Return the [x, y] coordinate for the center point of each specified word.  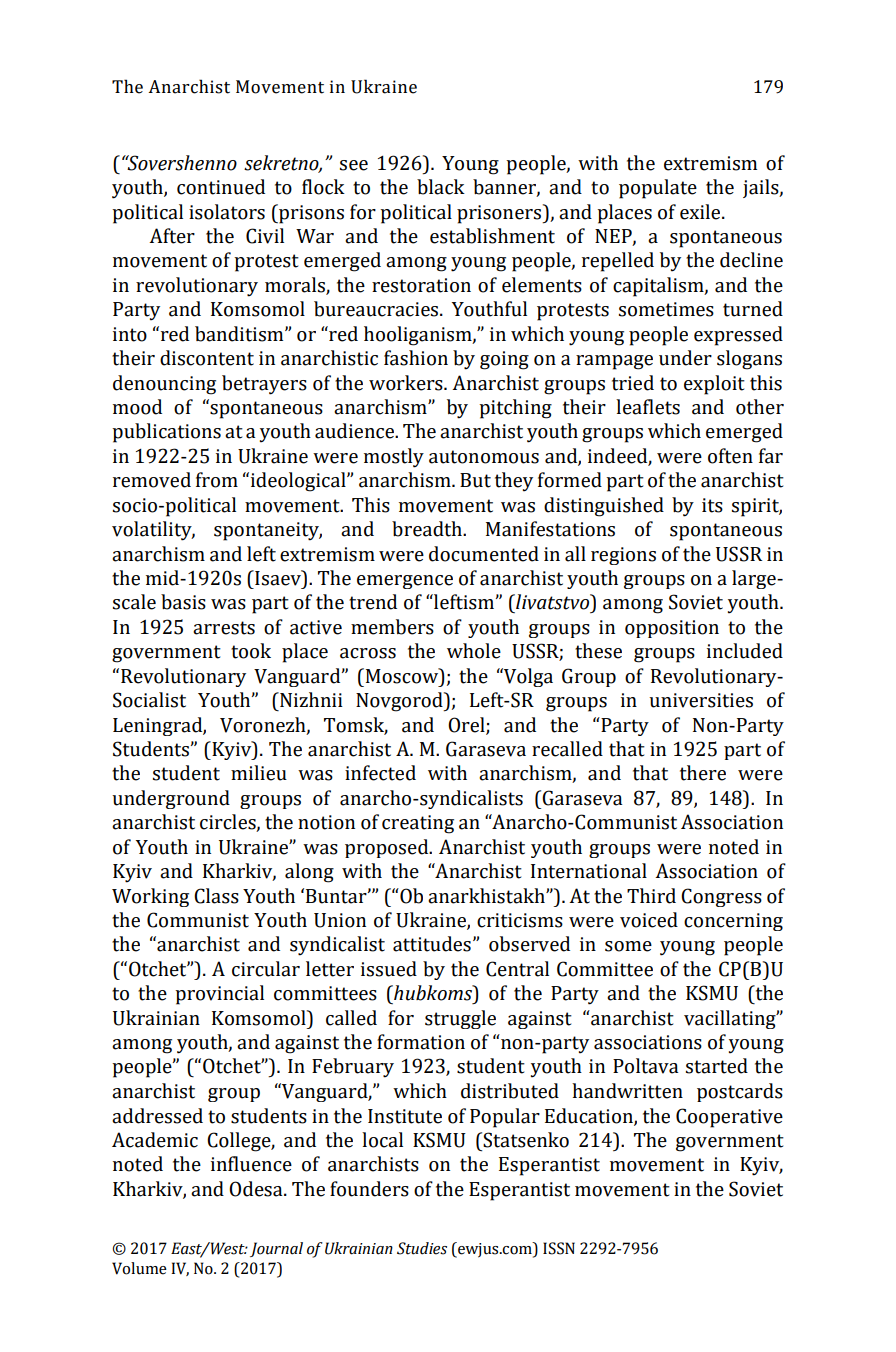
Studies [422, 1248]
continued [221, 187]
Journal [276, 1249]
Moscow [403, 676]
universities [701, 700]
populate [658, 189]
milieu [259, 773]
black [441, 187]
